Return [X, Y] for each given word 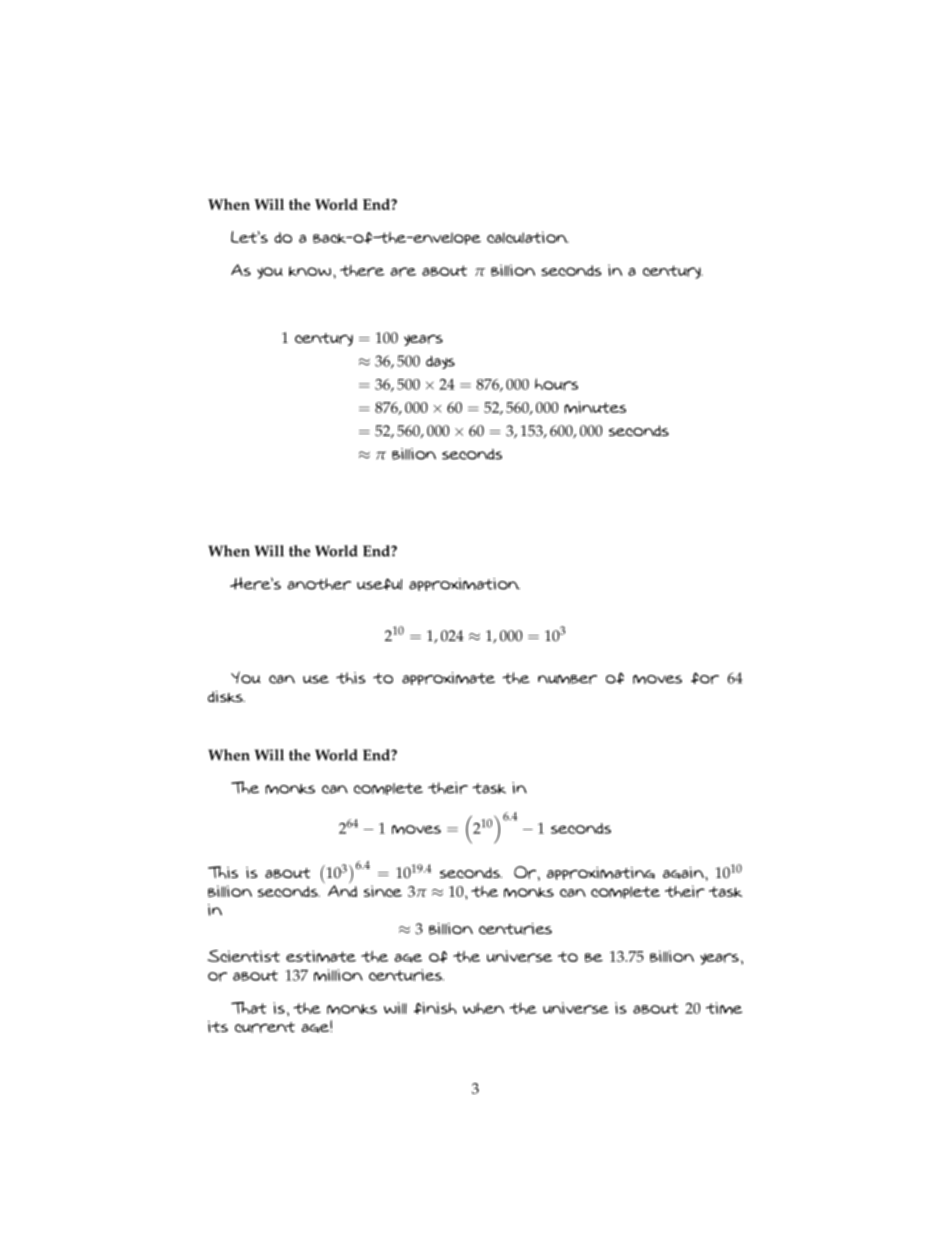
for [705, 678]
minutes [595, 407]
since [383, 891]
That [249, 1008]
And [342, 889]
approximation [464, 584]
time [724, 1008]
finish [435, 1008]
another [319, 584]
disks [226, 697]
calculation [528, 237]
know [310, 271]
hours [556, 384]
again [684, 873]
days [440, 362]
